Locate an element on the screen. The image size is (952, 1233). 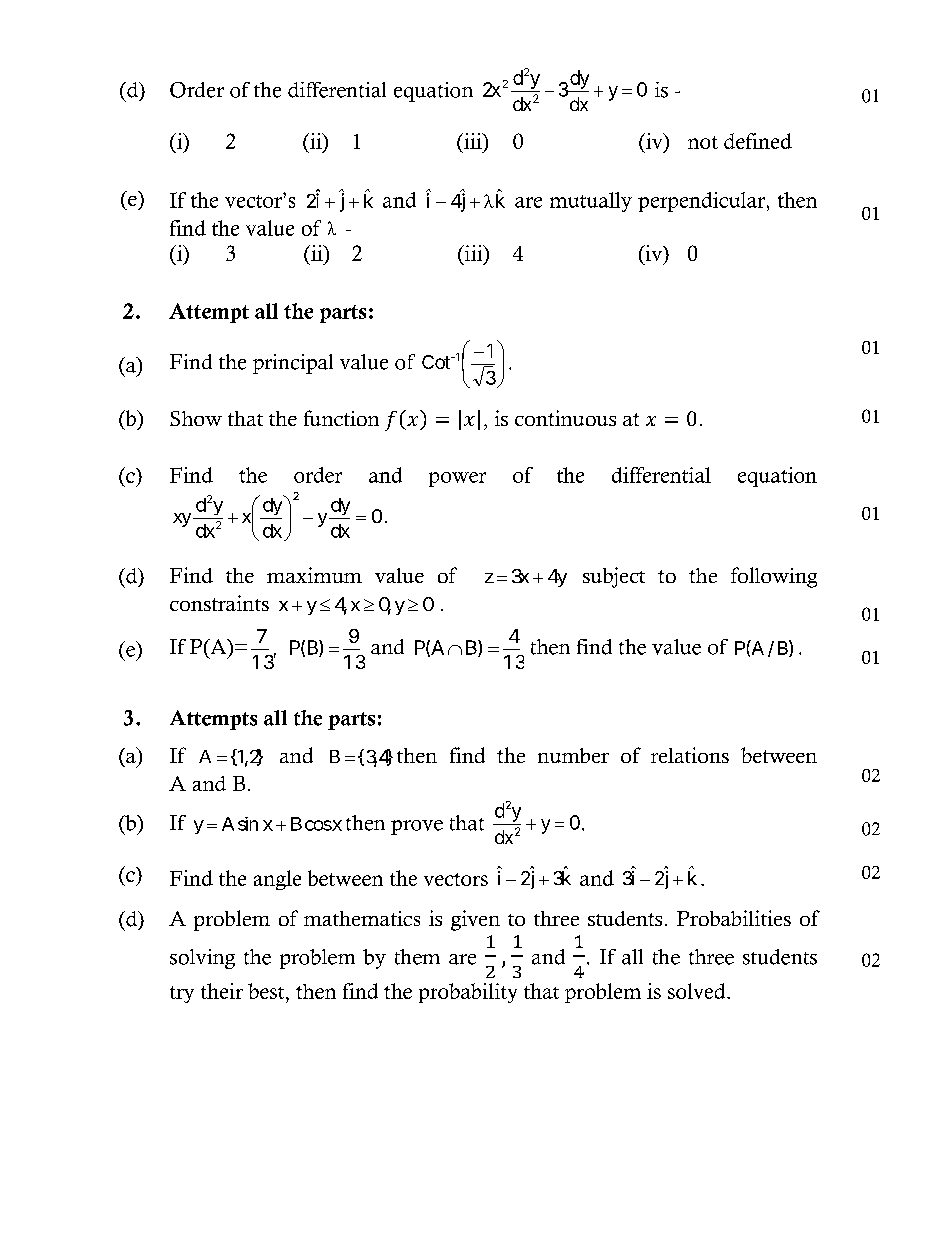
Show is located at coordinates (196, 418).
